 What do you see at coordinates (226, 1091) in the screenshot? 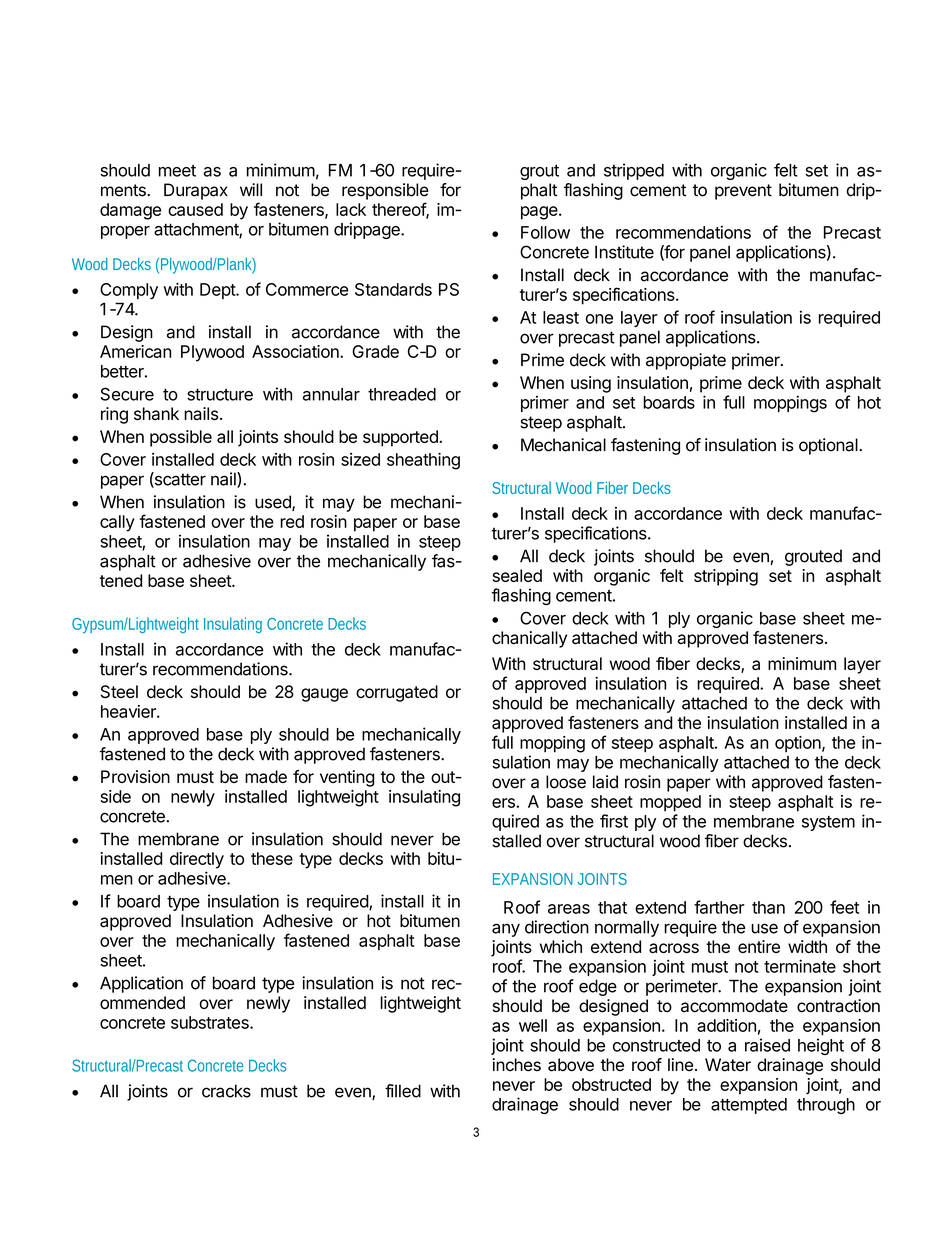
I see `cracks` at bounding box center [226, 1091].
